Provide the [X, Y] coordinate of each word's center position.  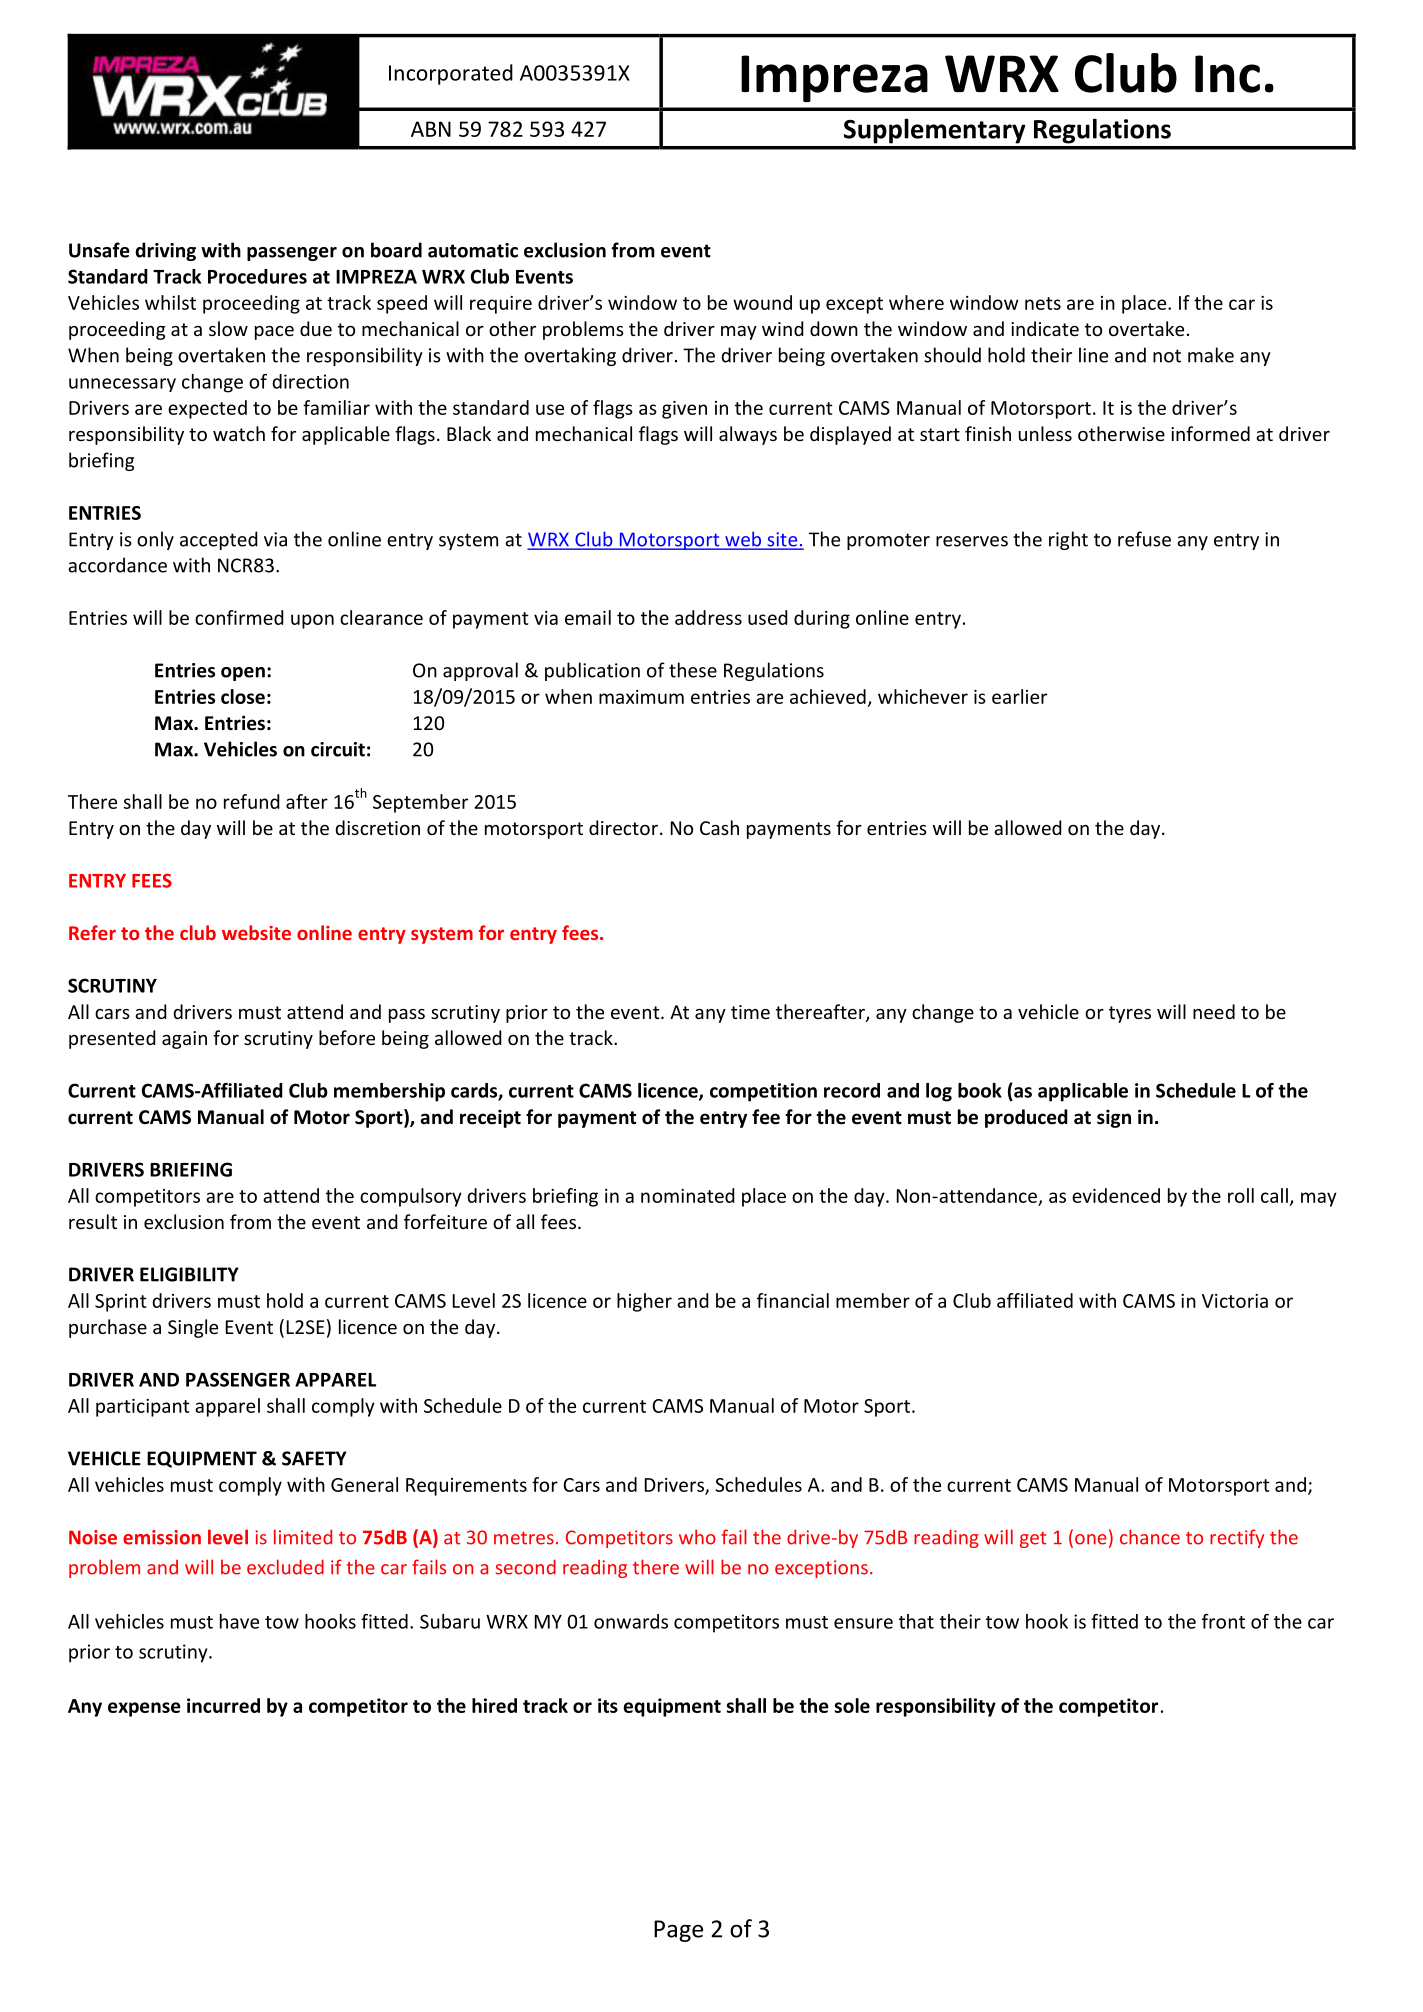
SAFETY [314, 1458]
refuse [1144, 539]
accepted [219, 540]
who [697, 1537]
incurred [223, 1705]
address [708, 617]
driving [165, 251]
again [184, 1040]
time [750, 1012]
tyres [1130, 1014]
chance [1150, 1537]
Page [678, 1931]
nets [1043, 303]
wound [762, 302]
